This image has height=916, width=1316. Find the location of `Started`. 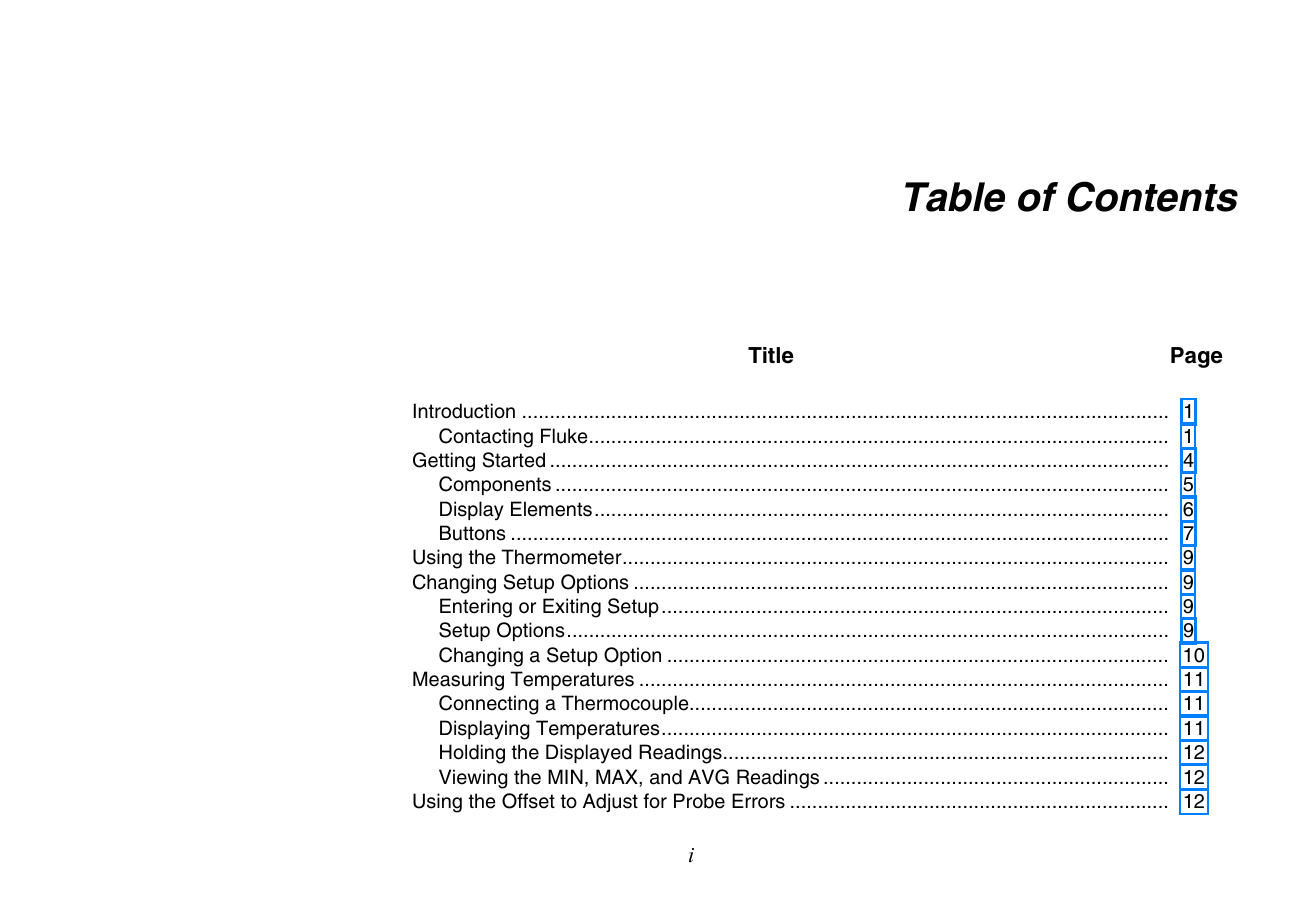

Started is located at coordinates (514, 460).
